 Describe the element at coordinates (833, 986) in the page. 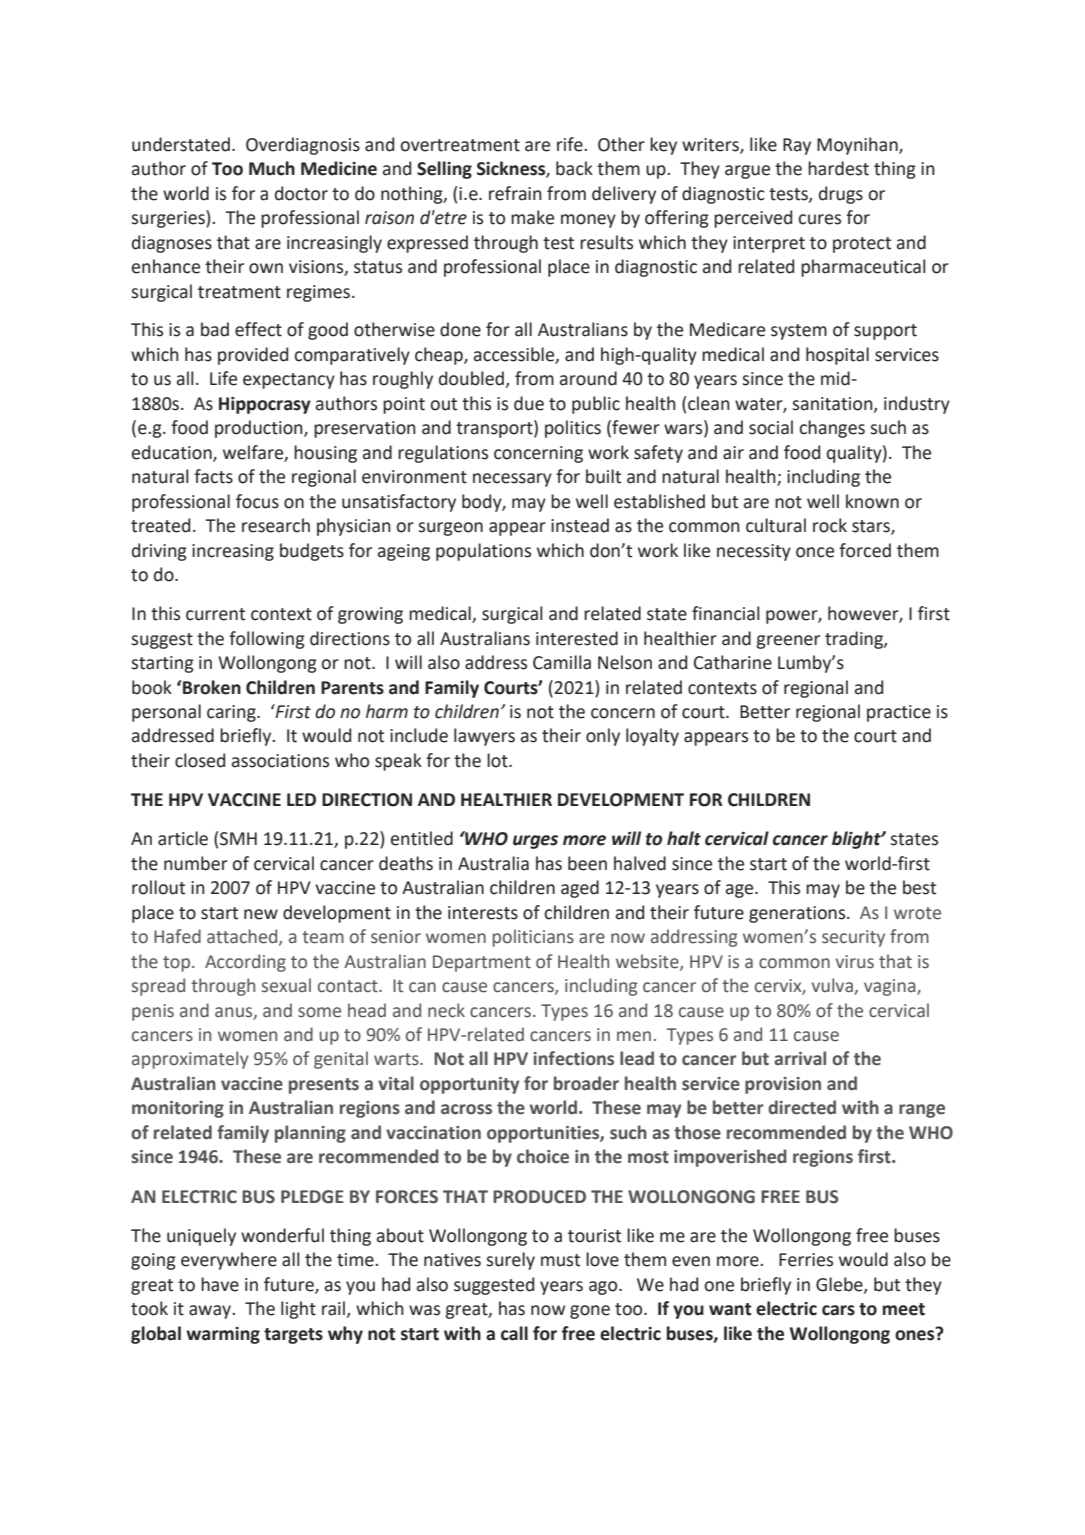

I see `vulva` at that location.
